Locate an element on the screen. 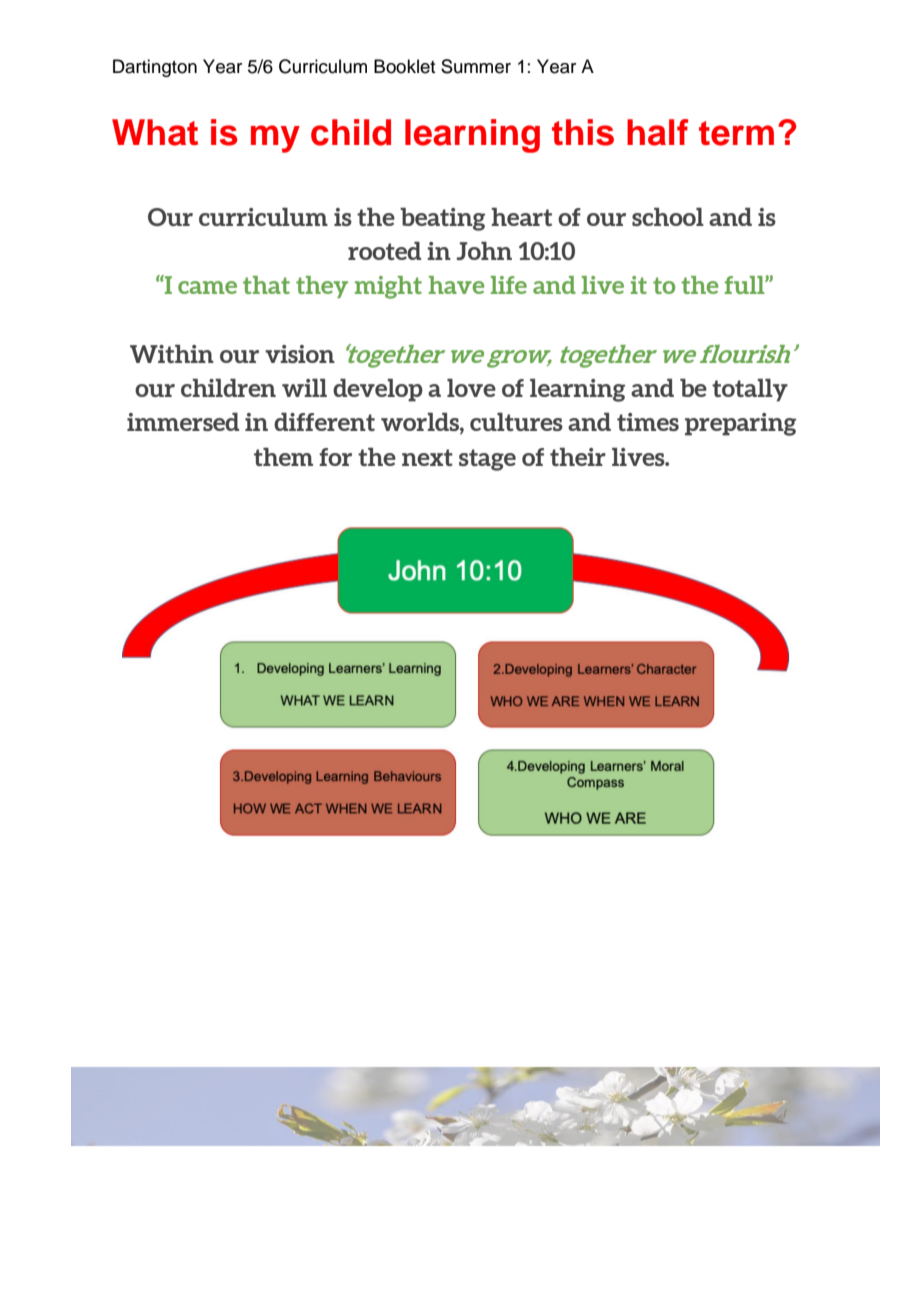 This screenshot has height=1307, width=924. beating is located at coordinates (442, 219).
